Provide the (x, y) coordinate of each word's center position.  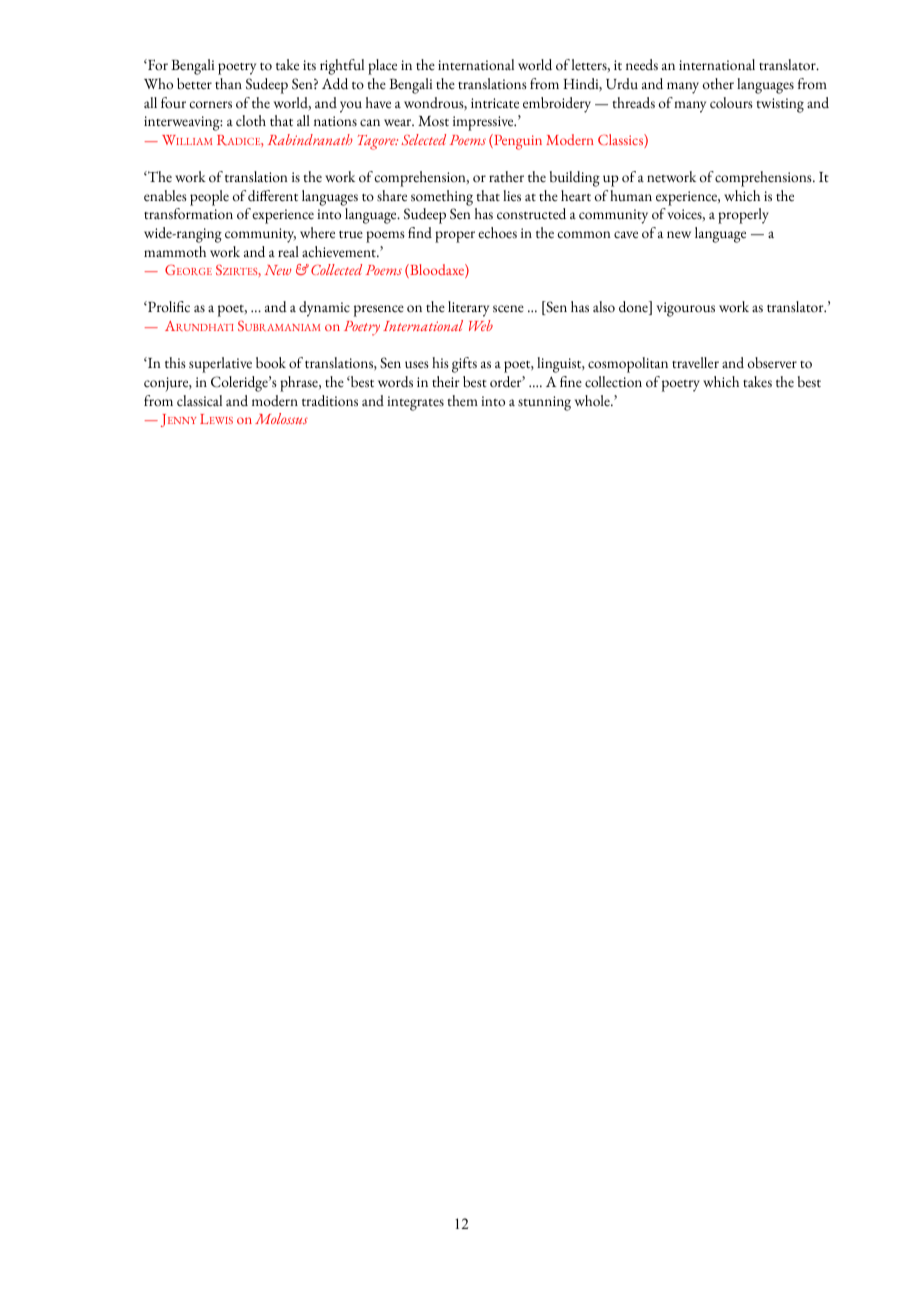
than (228, 83)
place (382, 67)
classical (199, 401)
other (718, 83)
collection (613, 382)
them (462, 400)
